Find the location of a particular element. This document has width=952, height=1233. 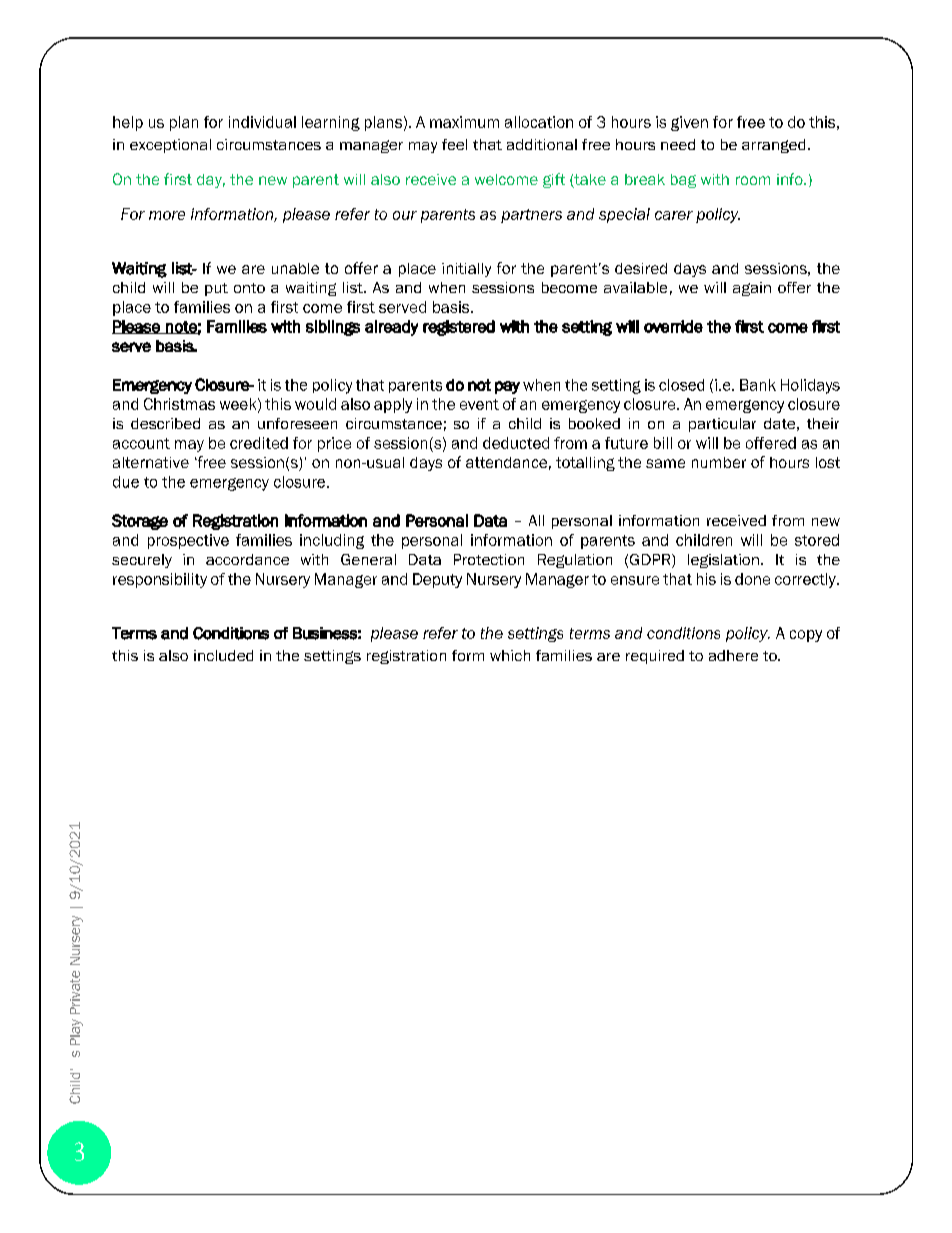

feel is located at coordinates (454, 144).
